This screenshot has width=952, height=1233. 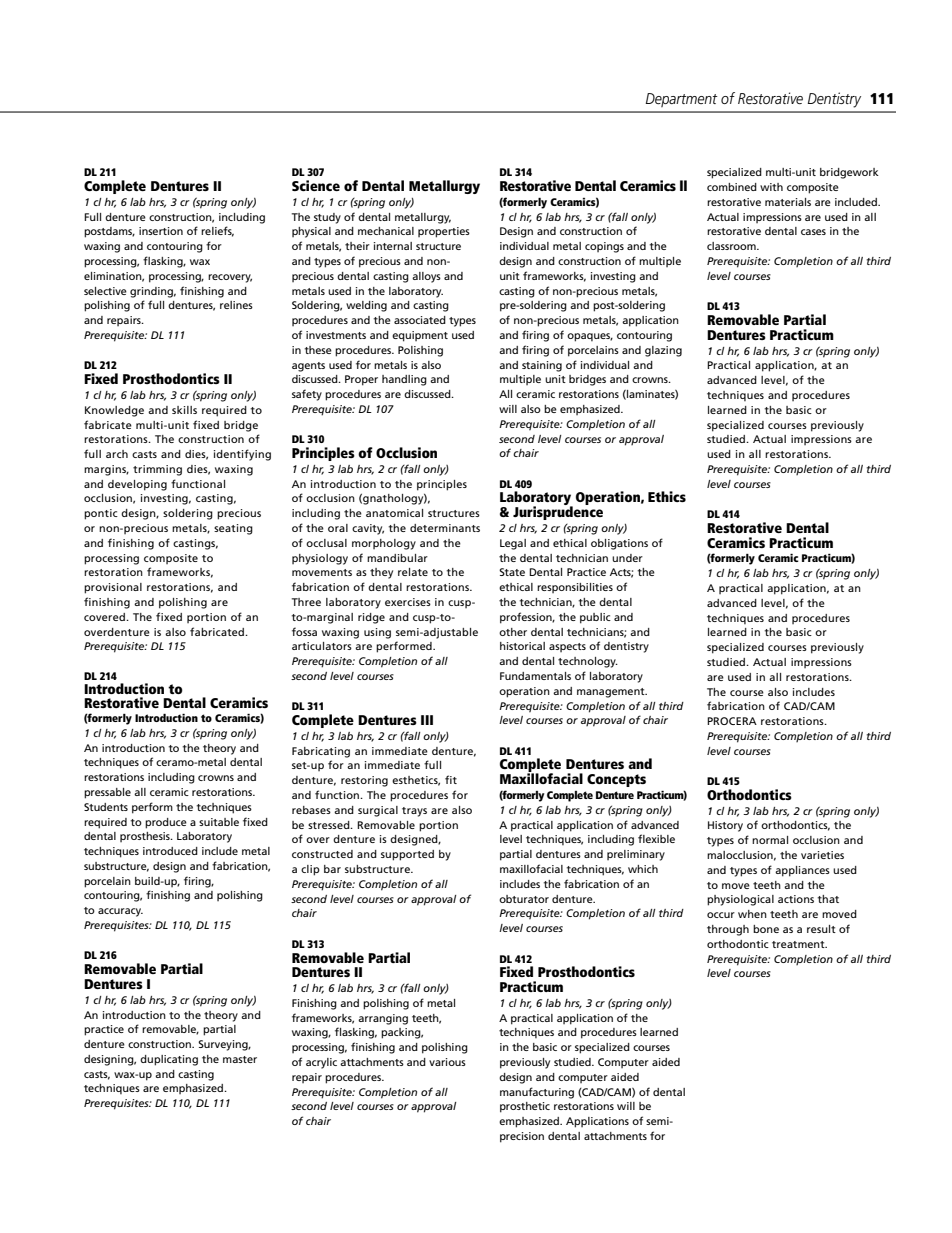 I want to click on History, so click(x=725, y=826).
